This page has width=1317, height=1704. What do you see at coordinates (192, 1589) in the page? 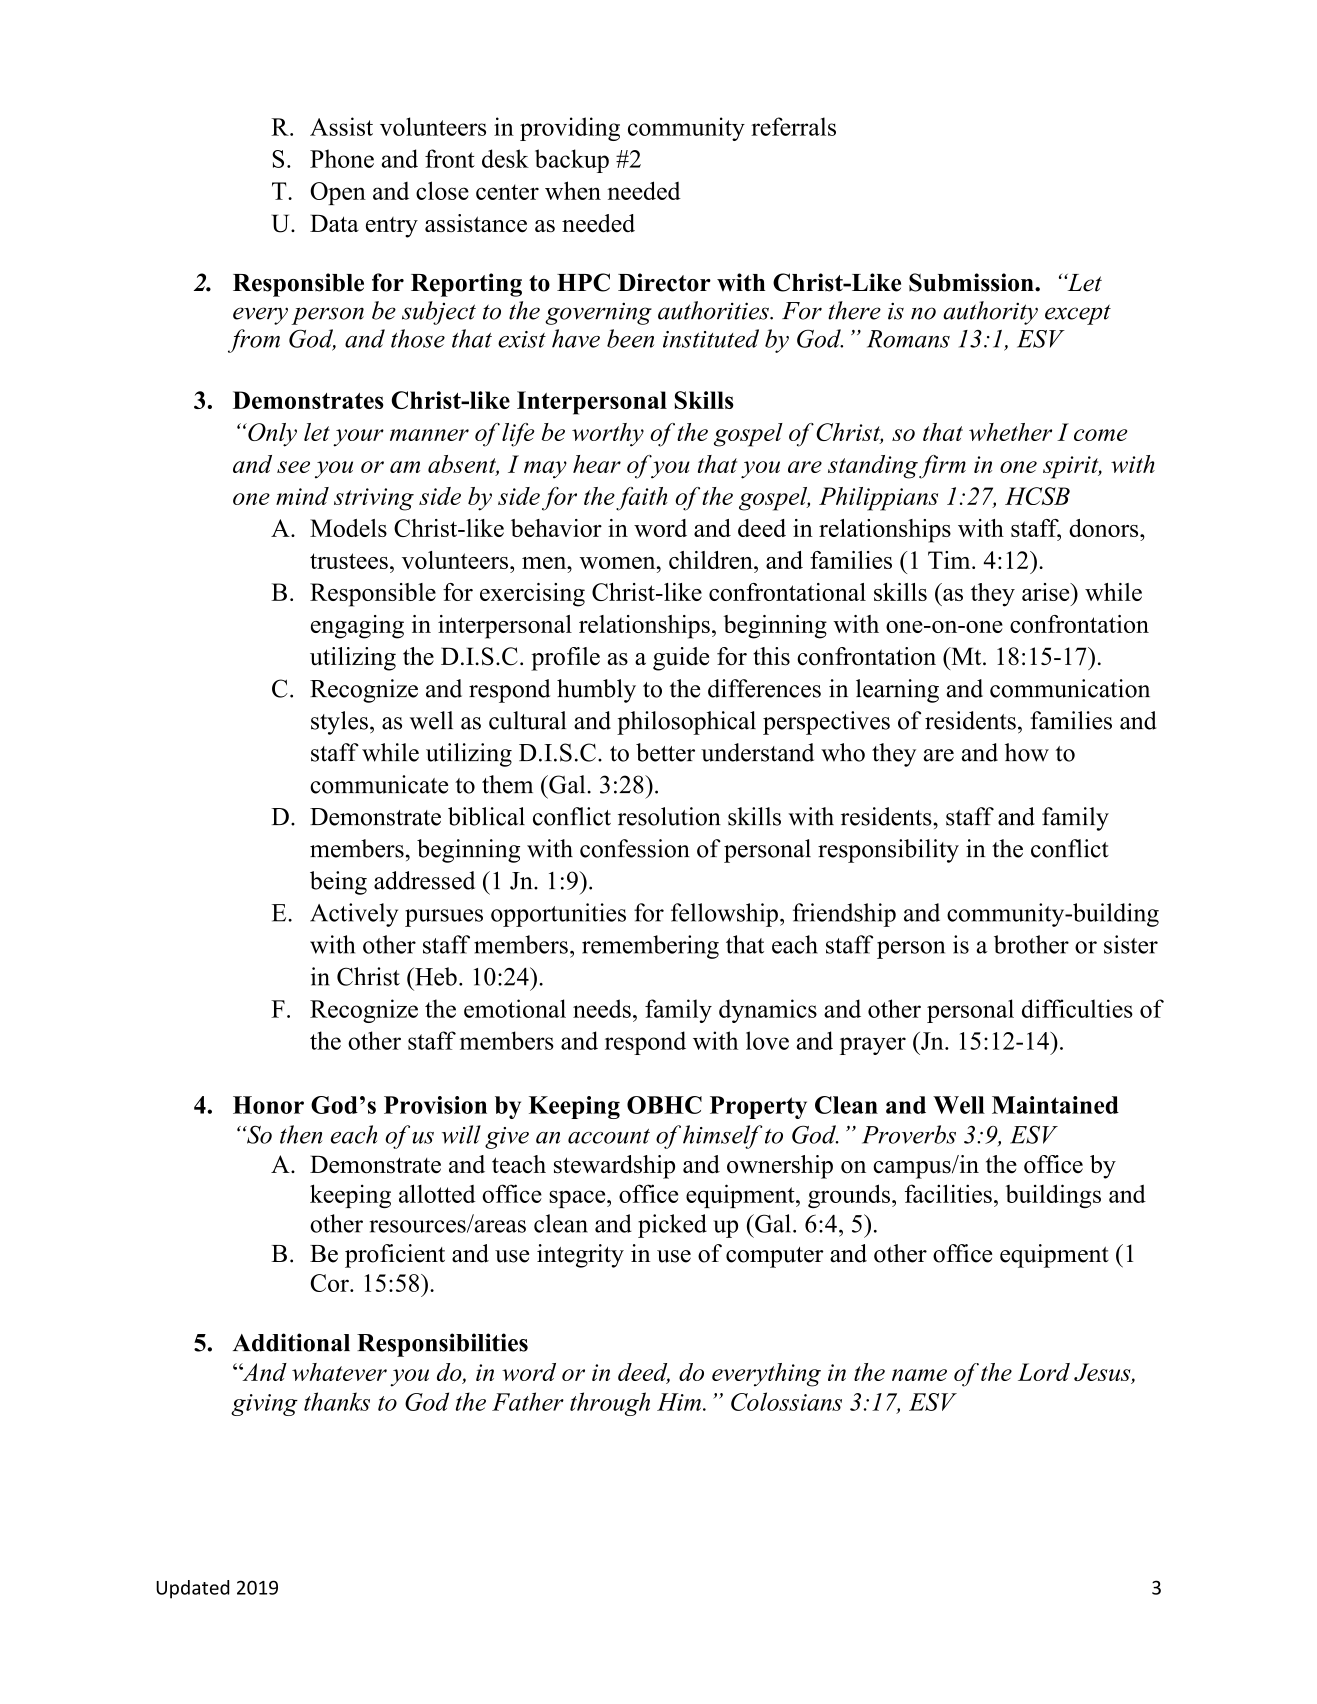
I see `Updated` at bounding box center [192, 1589].
